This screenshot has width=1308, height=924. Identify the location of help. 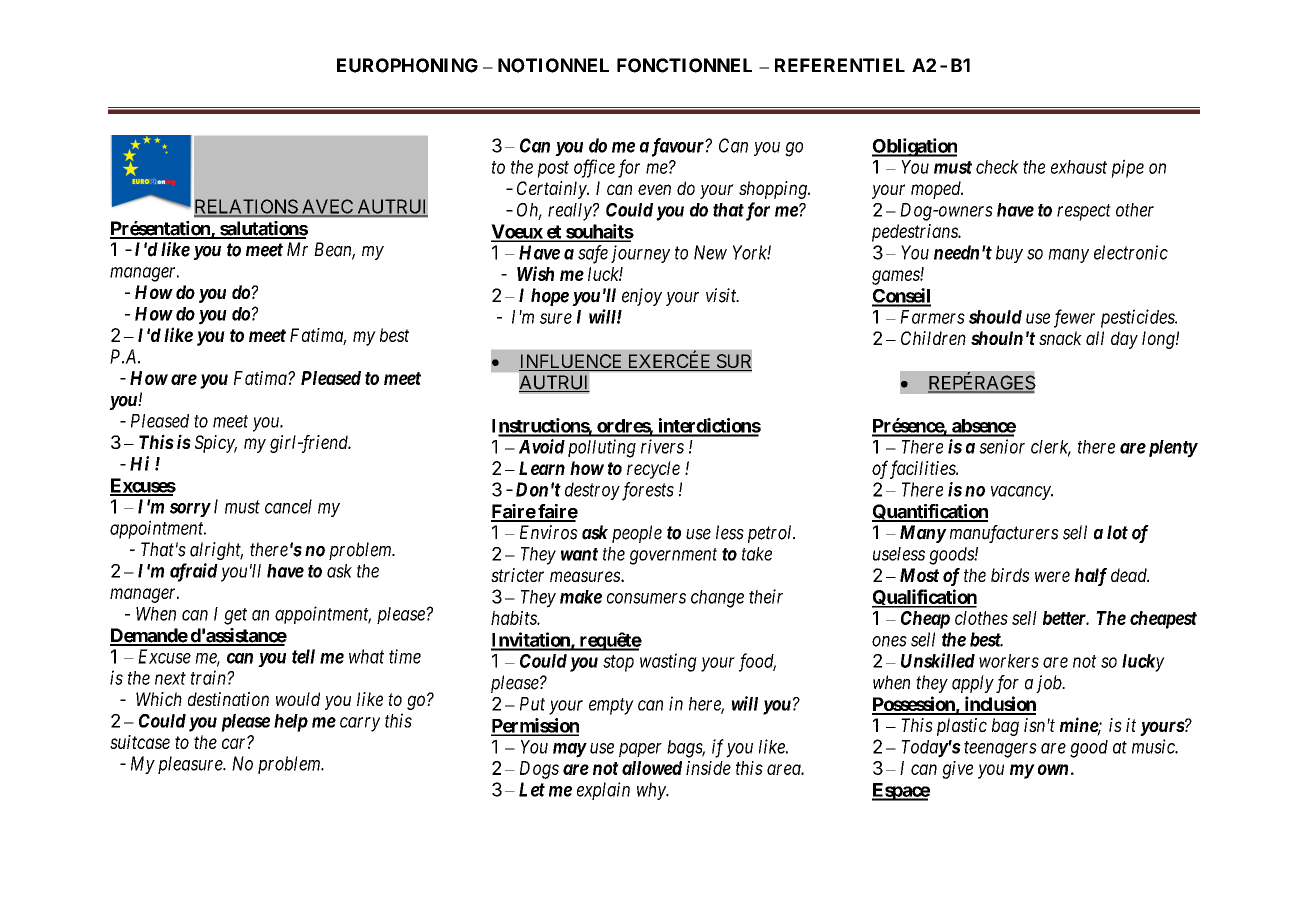
(291, 723).
